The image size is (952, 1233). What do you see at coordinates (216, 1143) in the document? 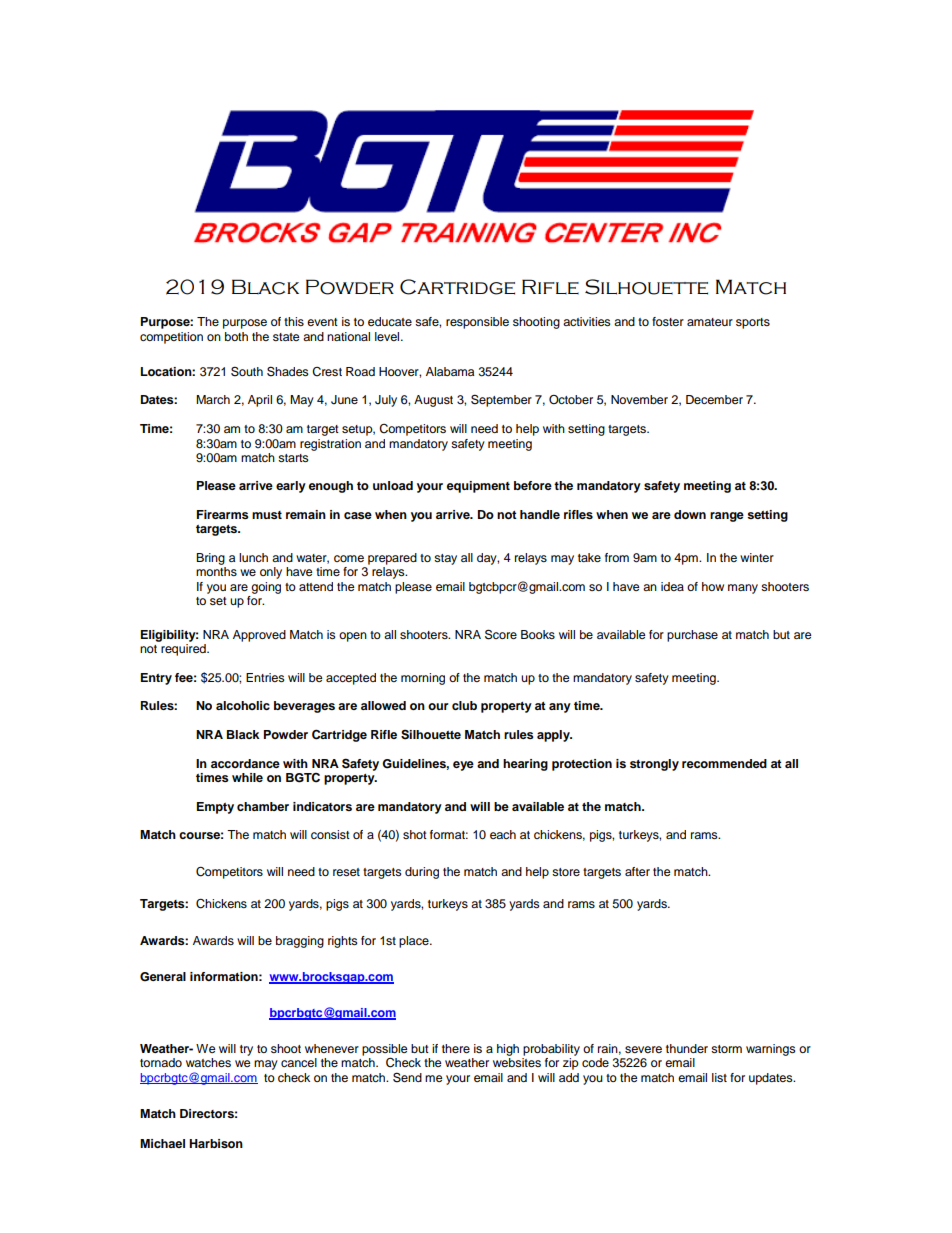
I see `Harbison` at bounding box center [216, 1143].
